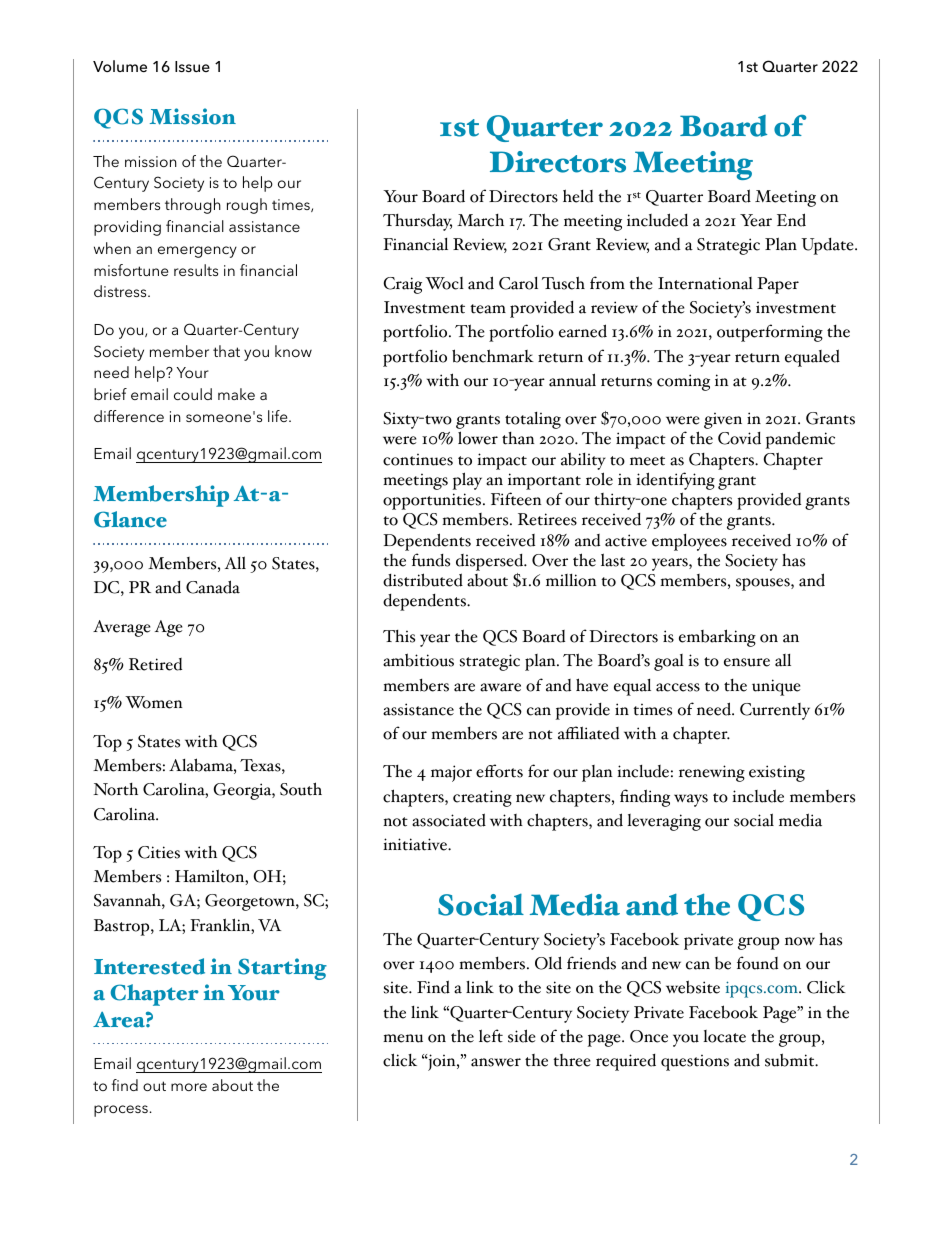 This screenshot has height=1233, width=952. Describe the element at coordinates (449, 820) in the screenshot. I see `associated` at that location.
